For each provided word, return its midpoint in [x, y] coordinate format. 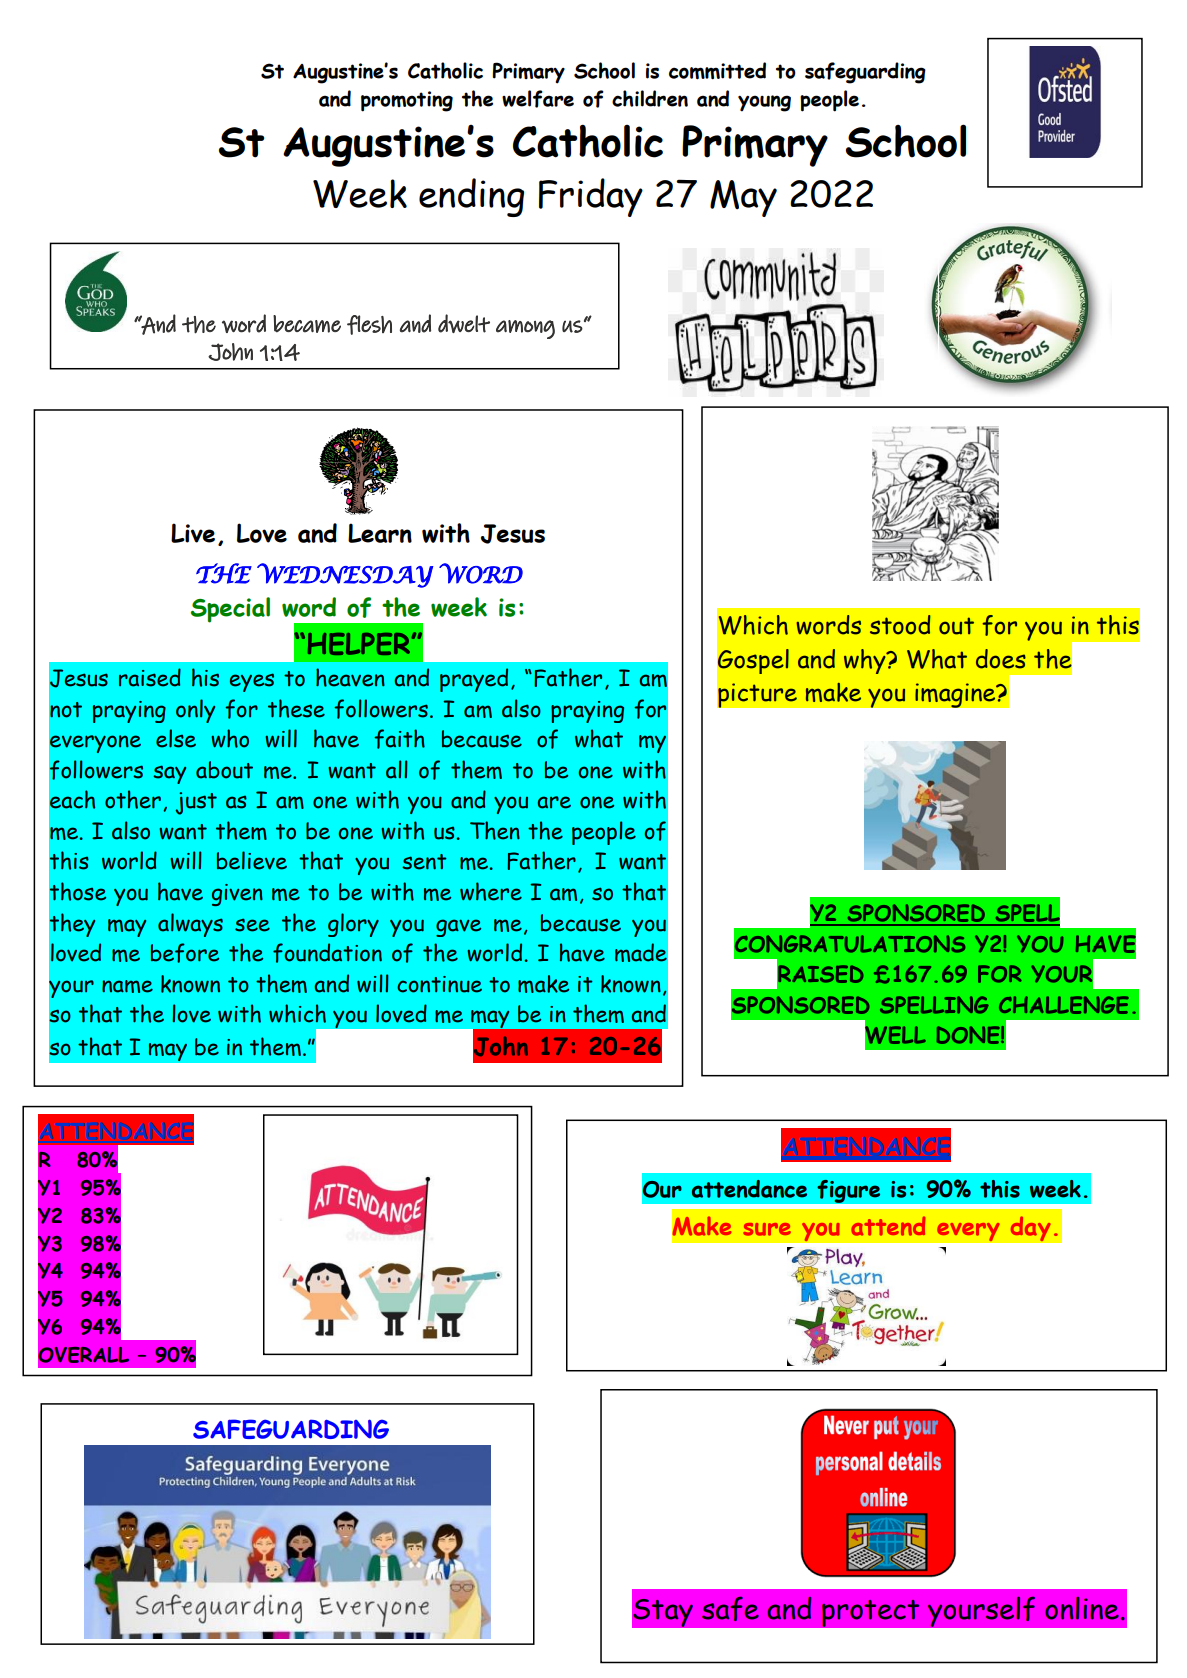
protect [871, 1613]
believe [252, 860]
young [764, 103]
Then [495, 830]
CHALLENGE [1064, 1005]
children [650, 98]
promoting [407, 101]
